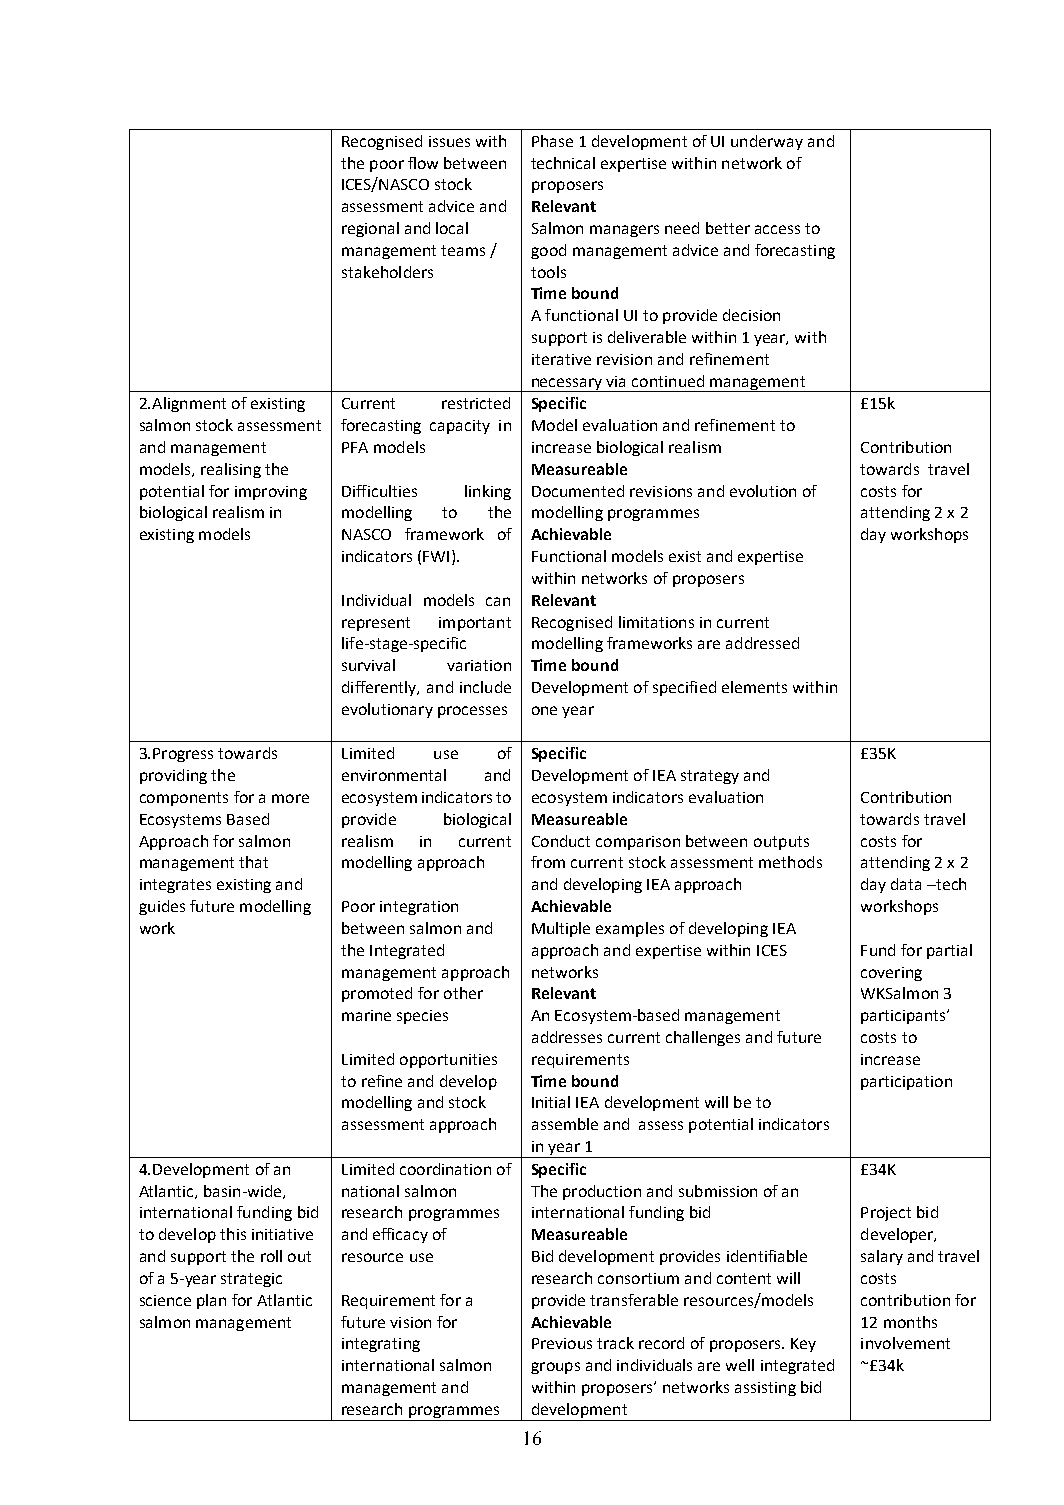  What do you see at coordinates (290, 798) in the image?
I see `more` at bounding box center [290, 798].
